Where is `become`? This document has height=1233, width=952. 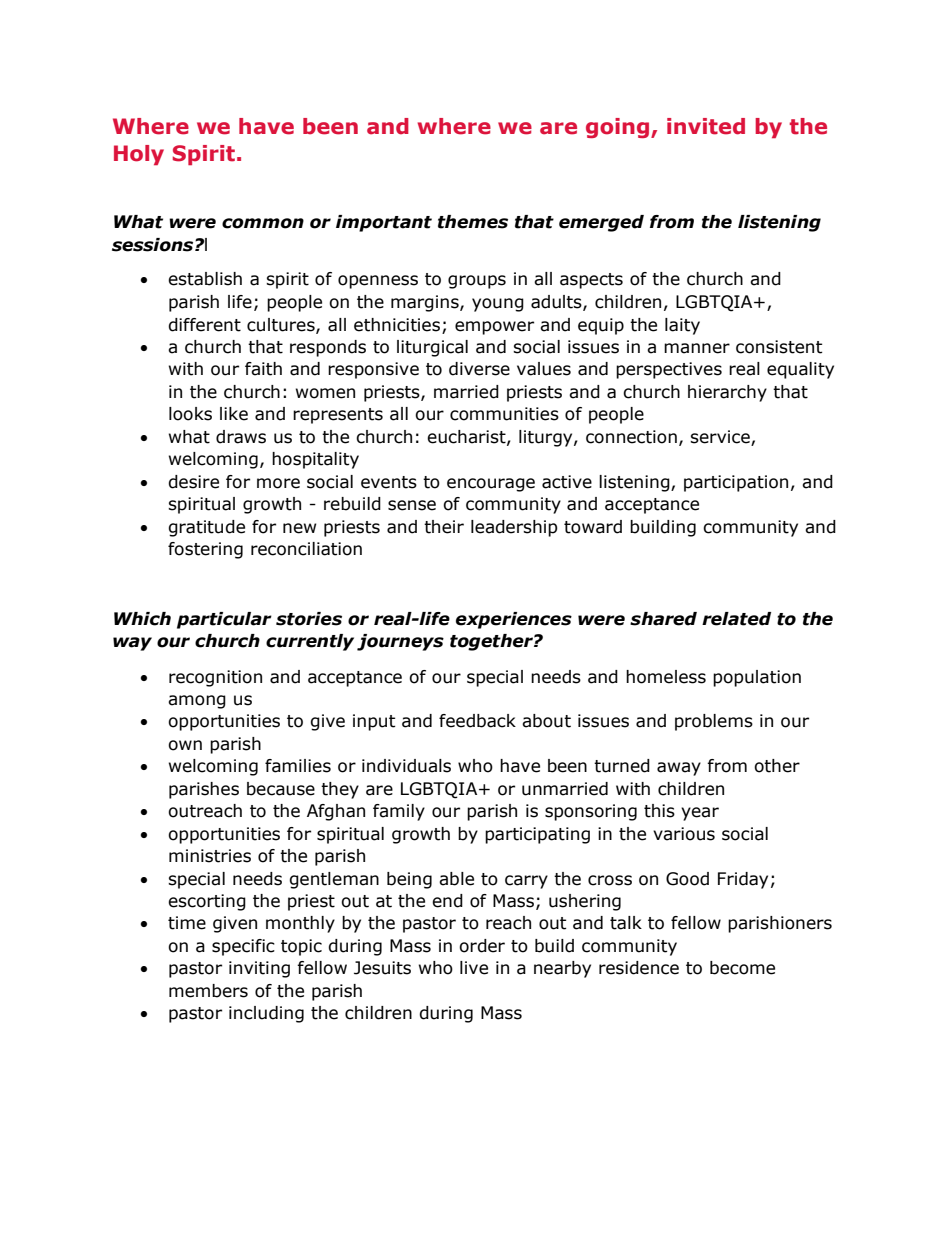
become is located at coordinates (742, 968).
